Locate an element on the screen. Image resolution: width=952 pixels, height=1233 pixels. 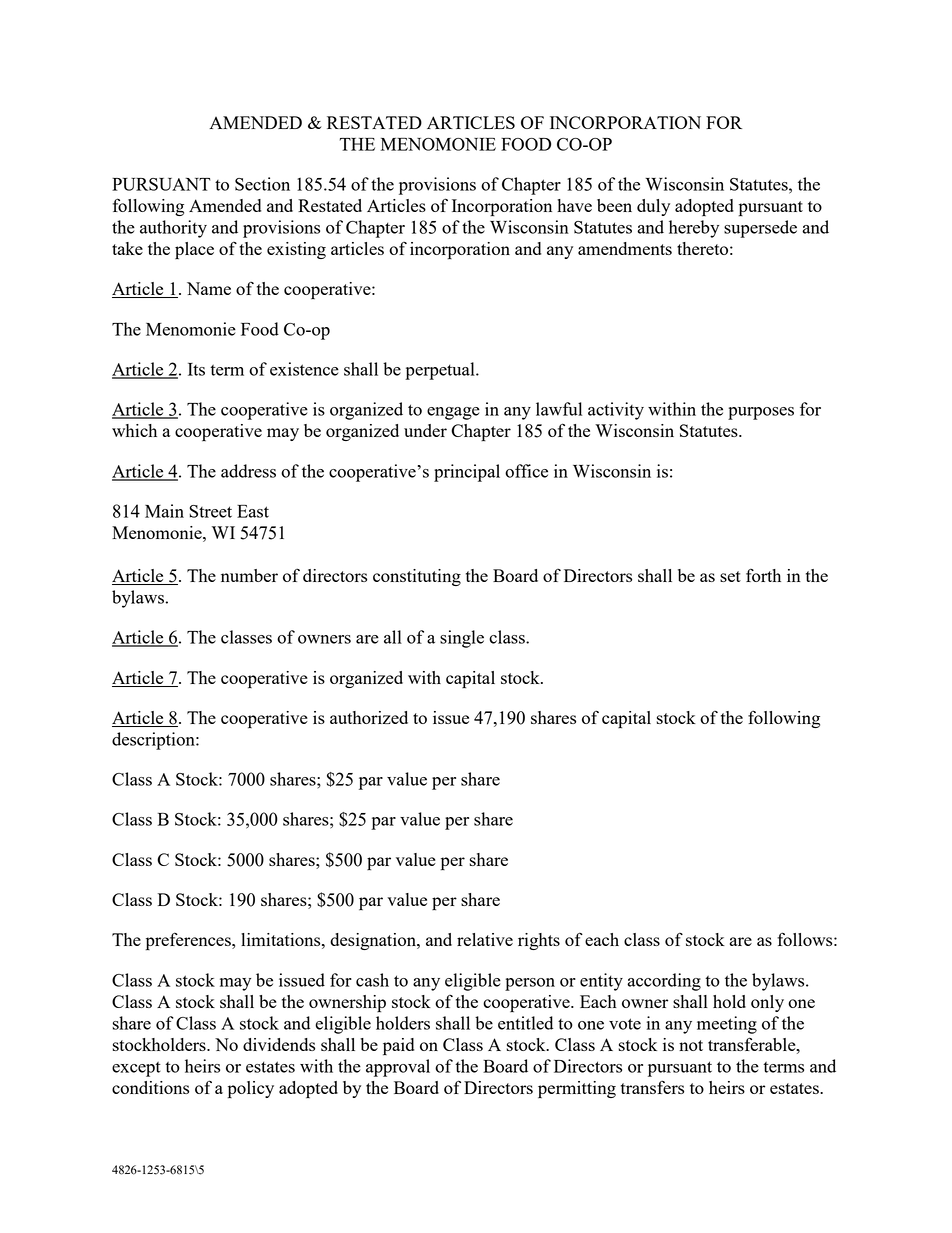
set is located at coordinates (730, 576).
